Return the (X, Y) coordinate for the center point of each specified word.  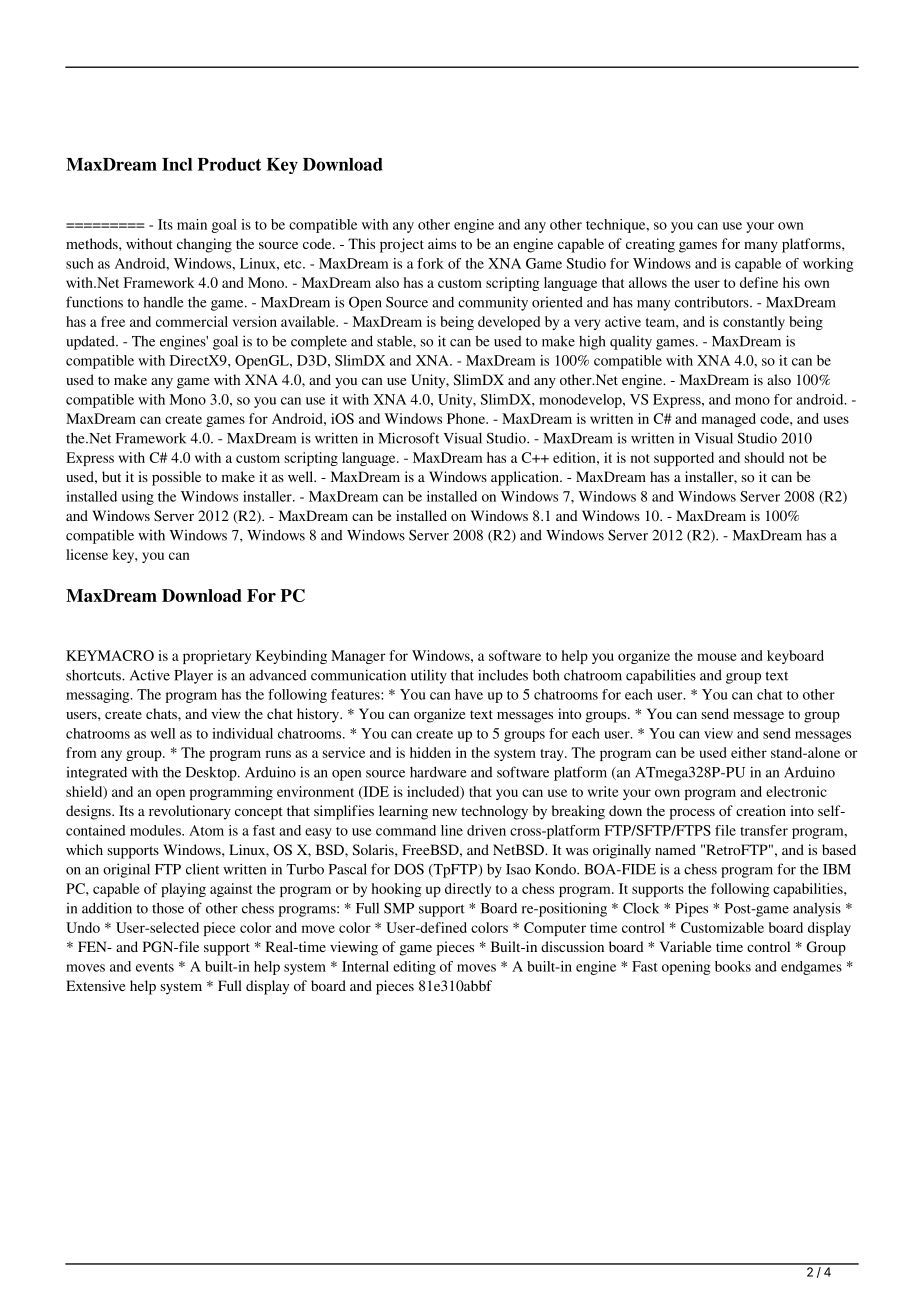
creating (650, 245)
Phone (467, 418)
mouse (717, 657)
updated (91, 342)
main (192, 224)
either (749, 752)
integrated (97, 774)
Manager (358, 657)
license (87, 554)
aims (442, 243)
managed (729, 420)
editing (414, 968)
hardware (438, 772)
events (155, 967)
